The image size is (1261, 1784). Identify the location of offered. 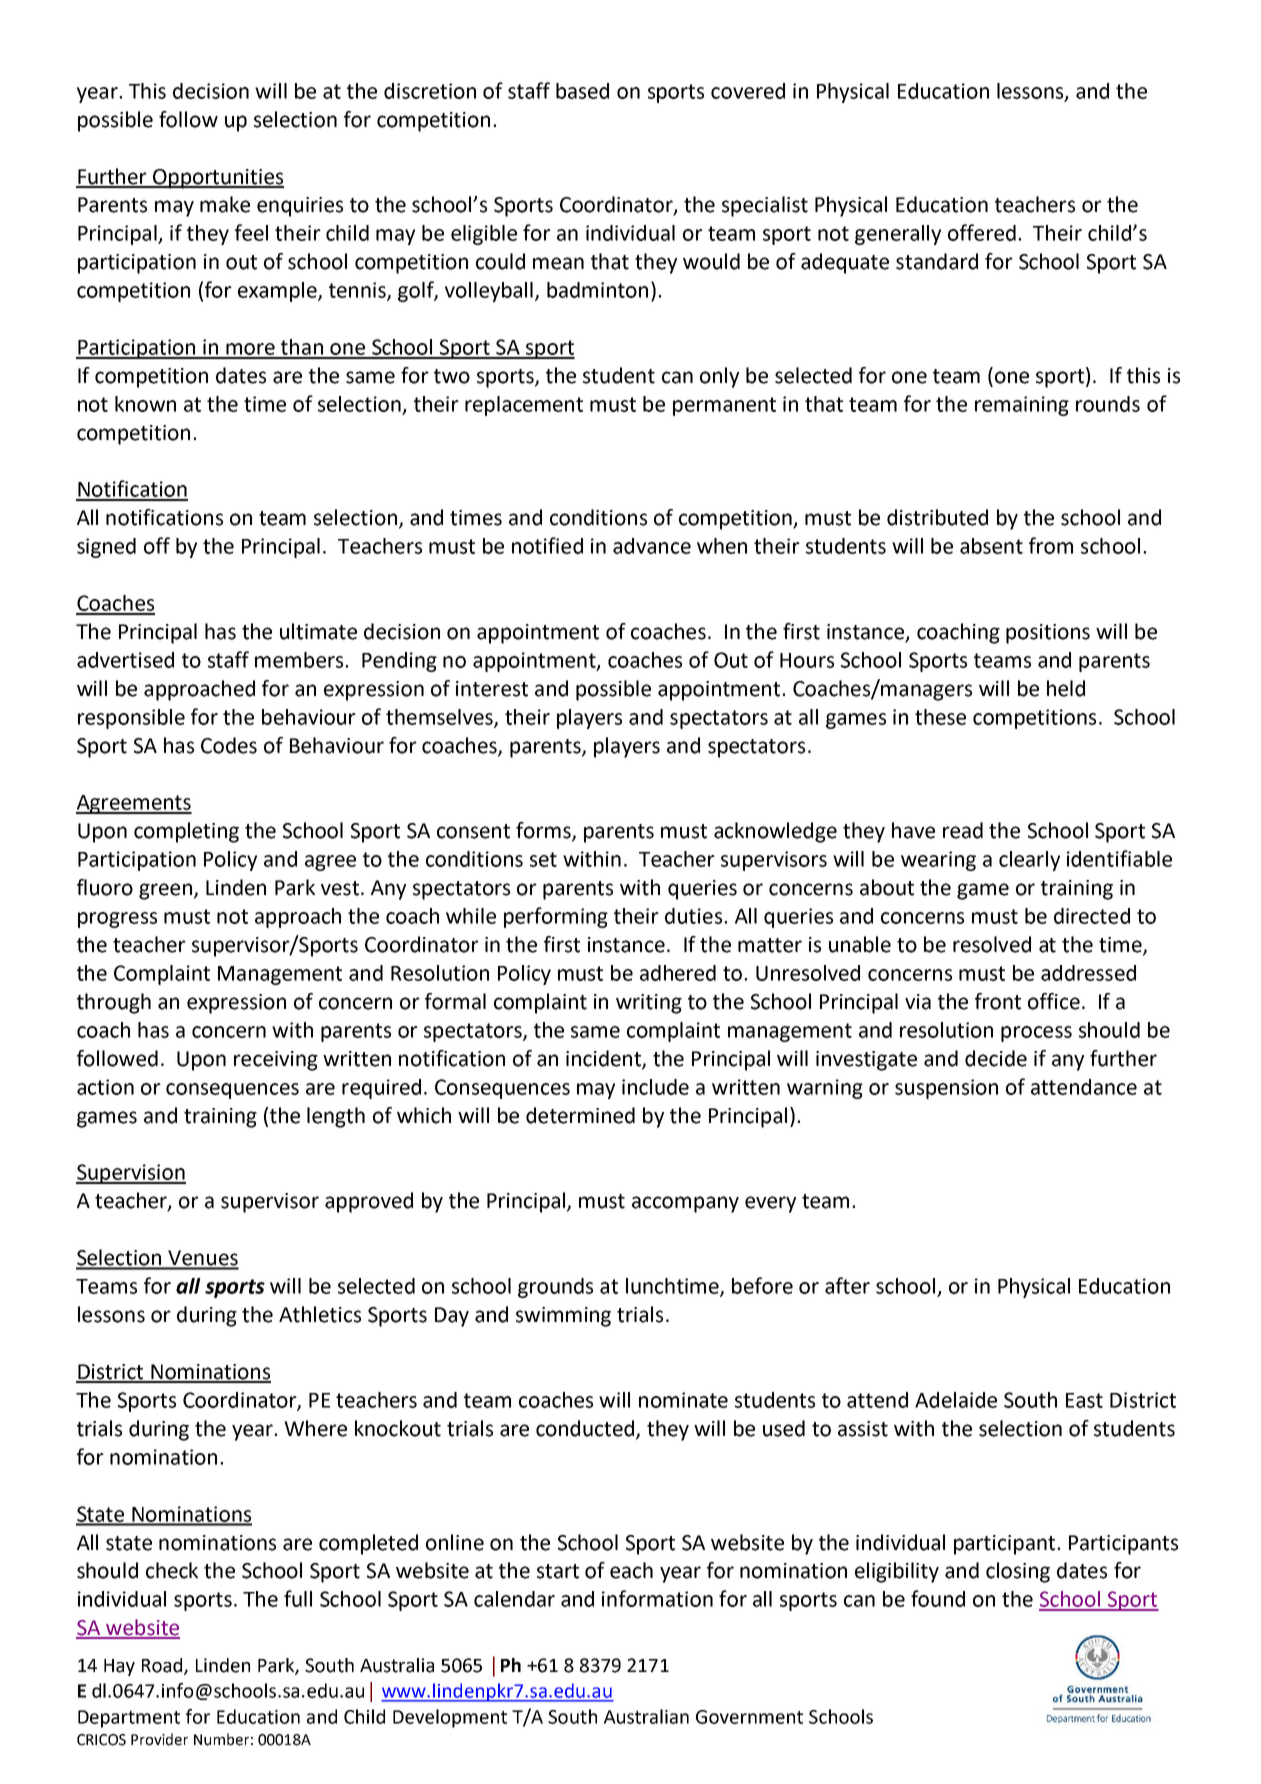
(982, 232).
